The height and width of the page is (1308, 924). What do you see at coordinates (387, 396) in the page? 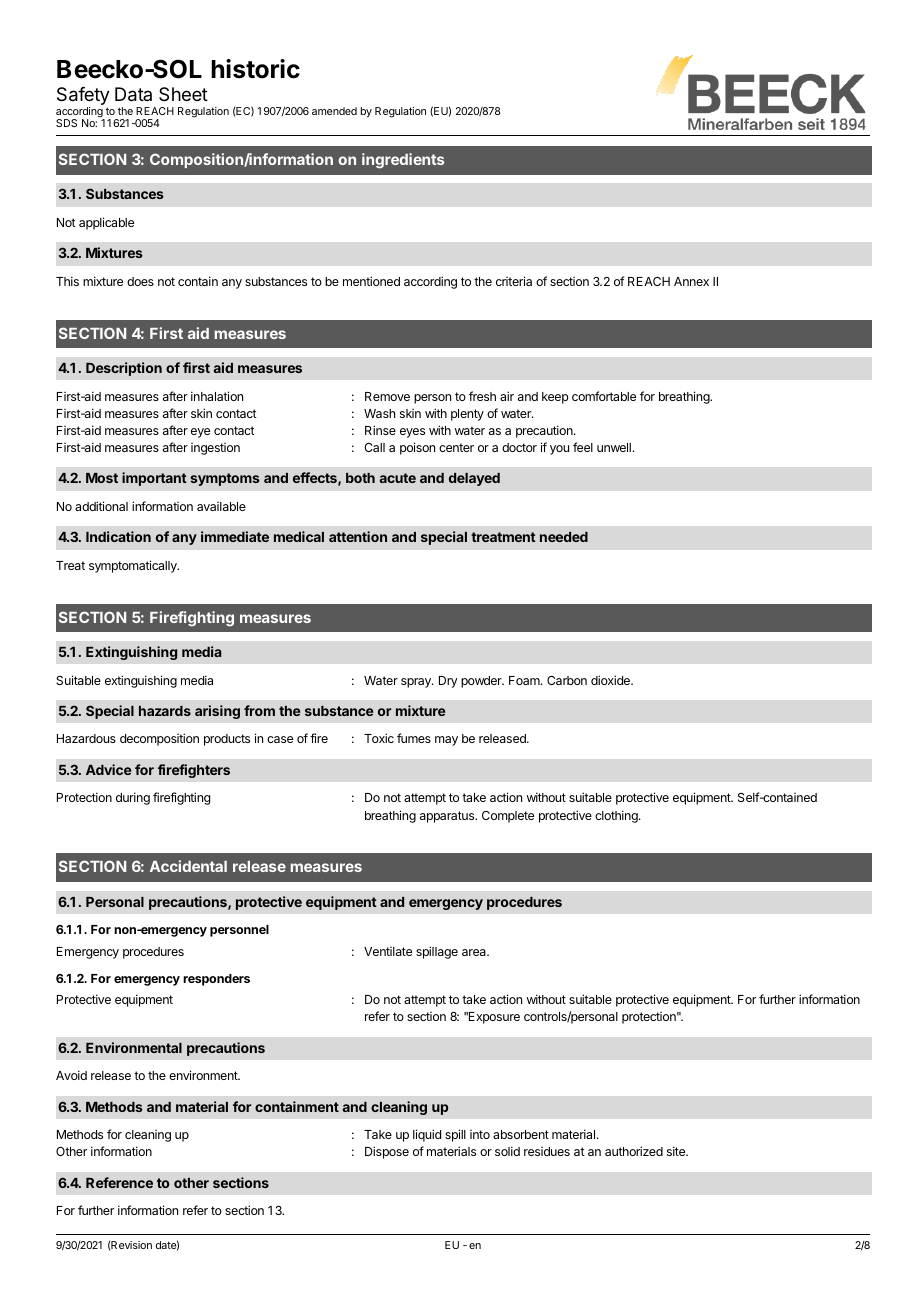
I see `Remove` at bounding box center [387, 396].
